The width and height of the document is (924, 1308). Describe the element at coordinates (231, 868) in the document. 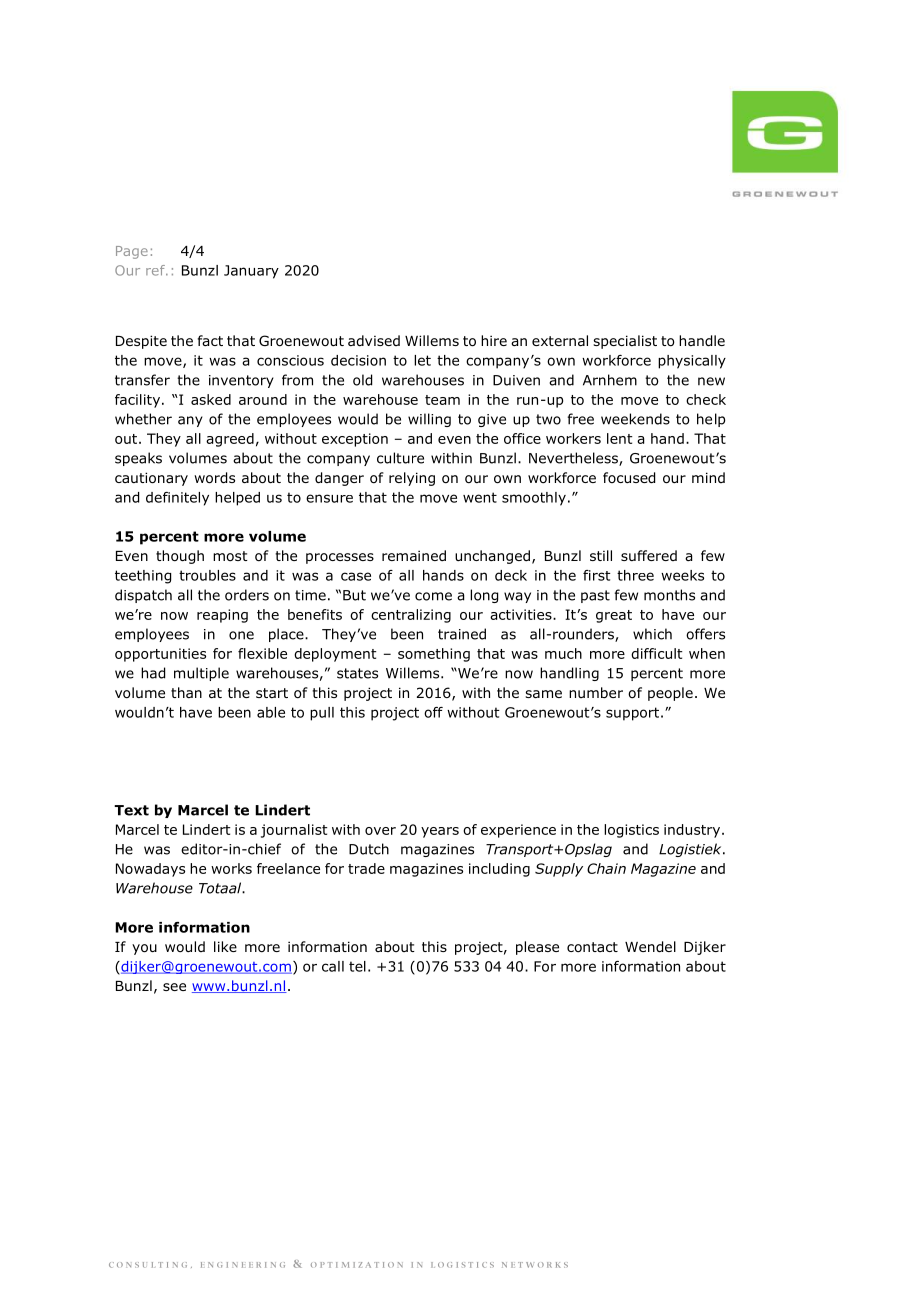

I see `works` at that location.
